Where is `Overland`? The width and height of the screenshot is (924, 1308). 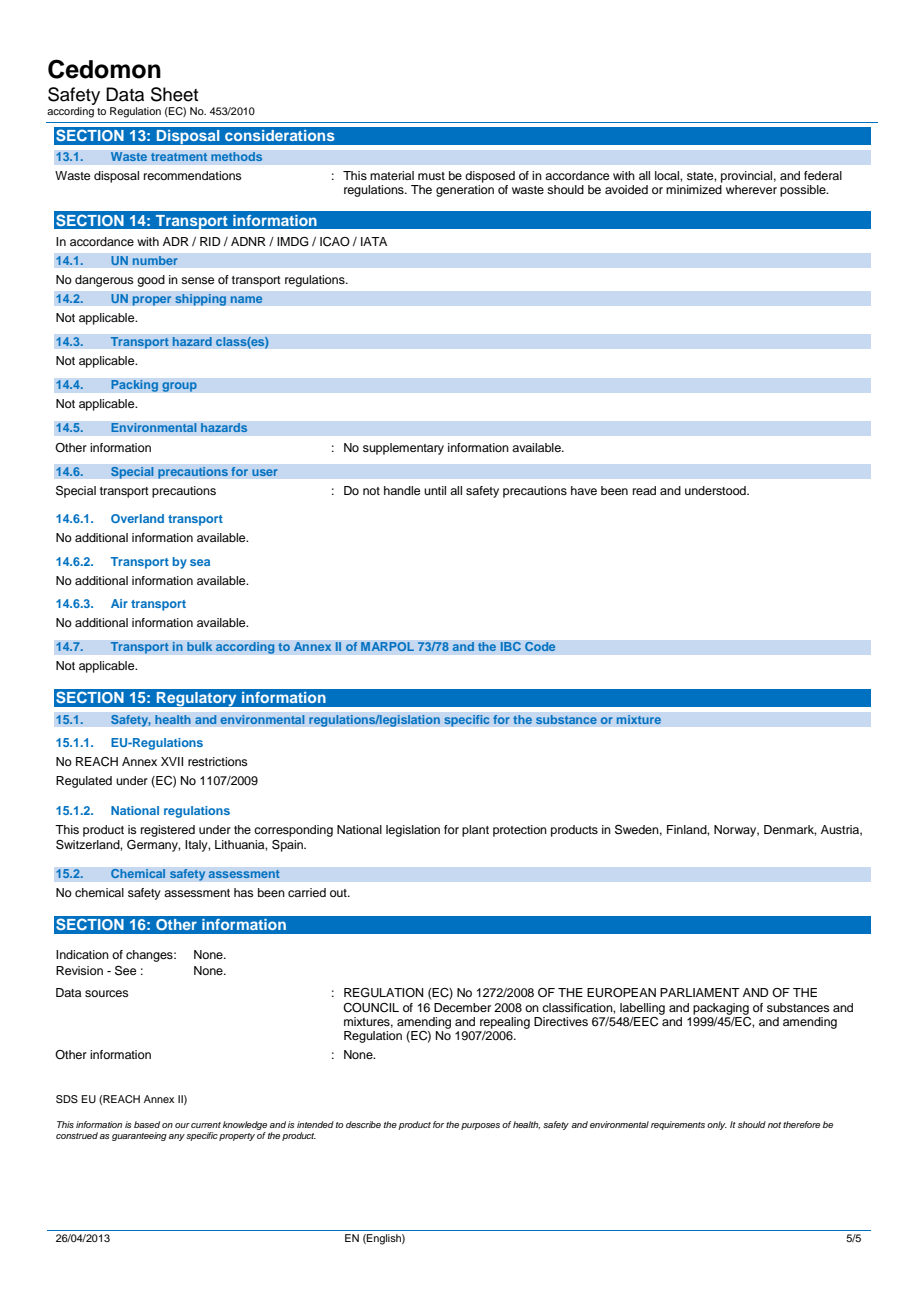 Overland is located at coordinates (137, 518).
